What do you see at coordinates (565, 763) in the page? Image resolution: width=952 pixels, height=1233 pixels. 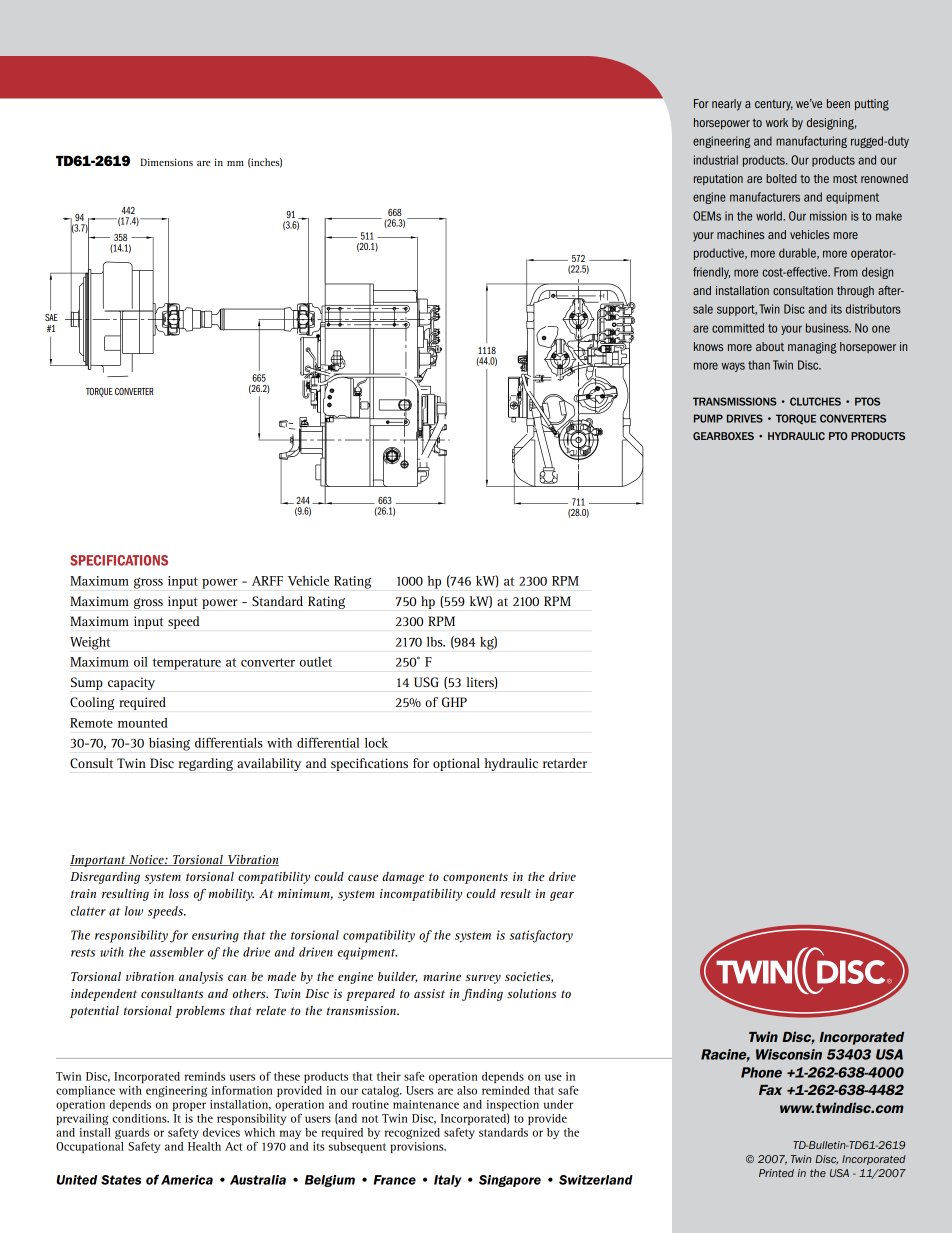 I see `retarder` at bounding box center [565, 763].
